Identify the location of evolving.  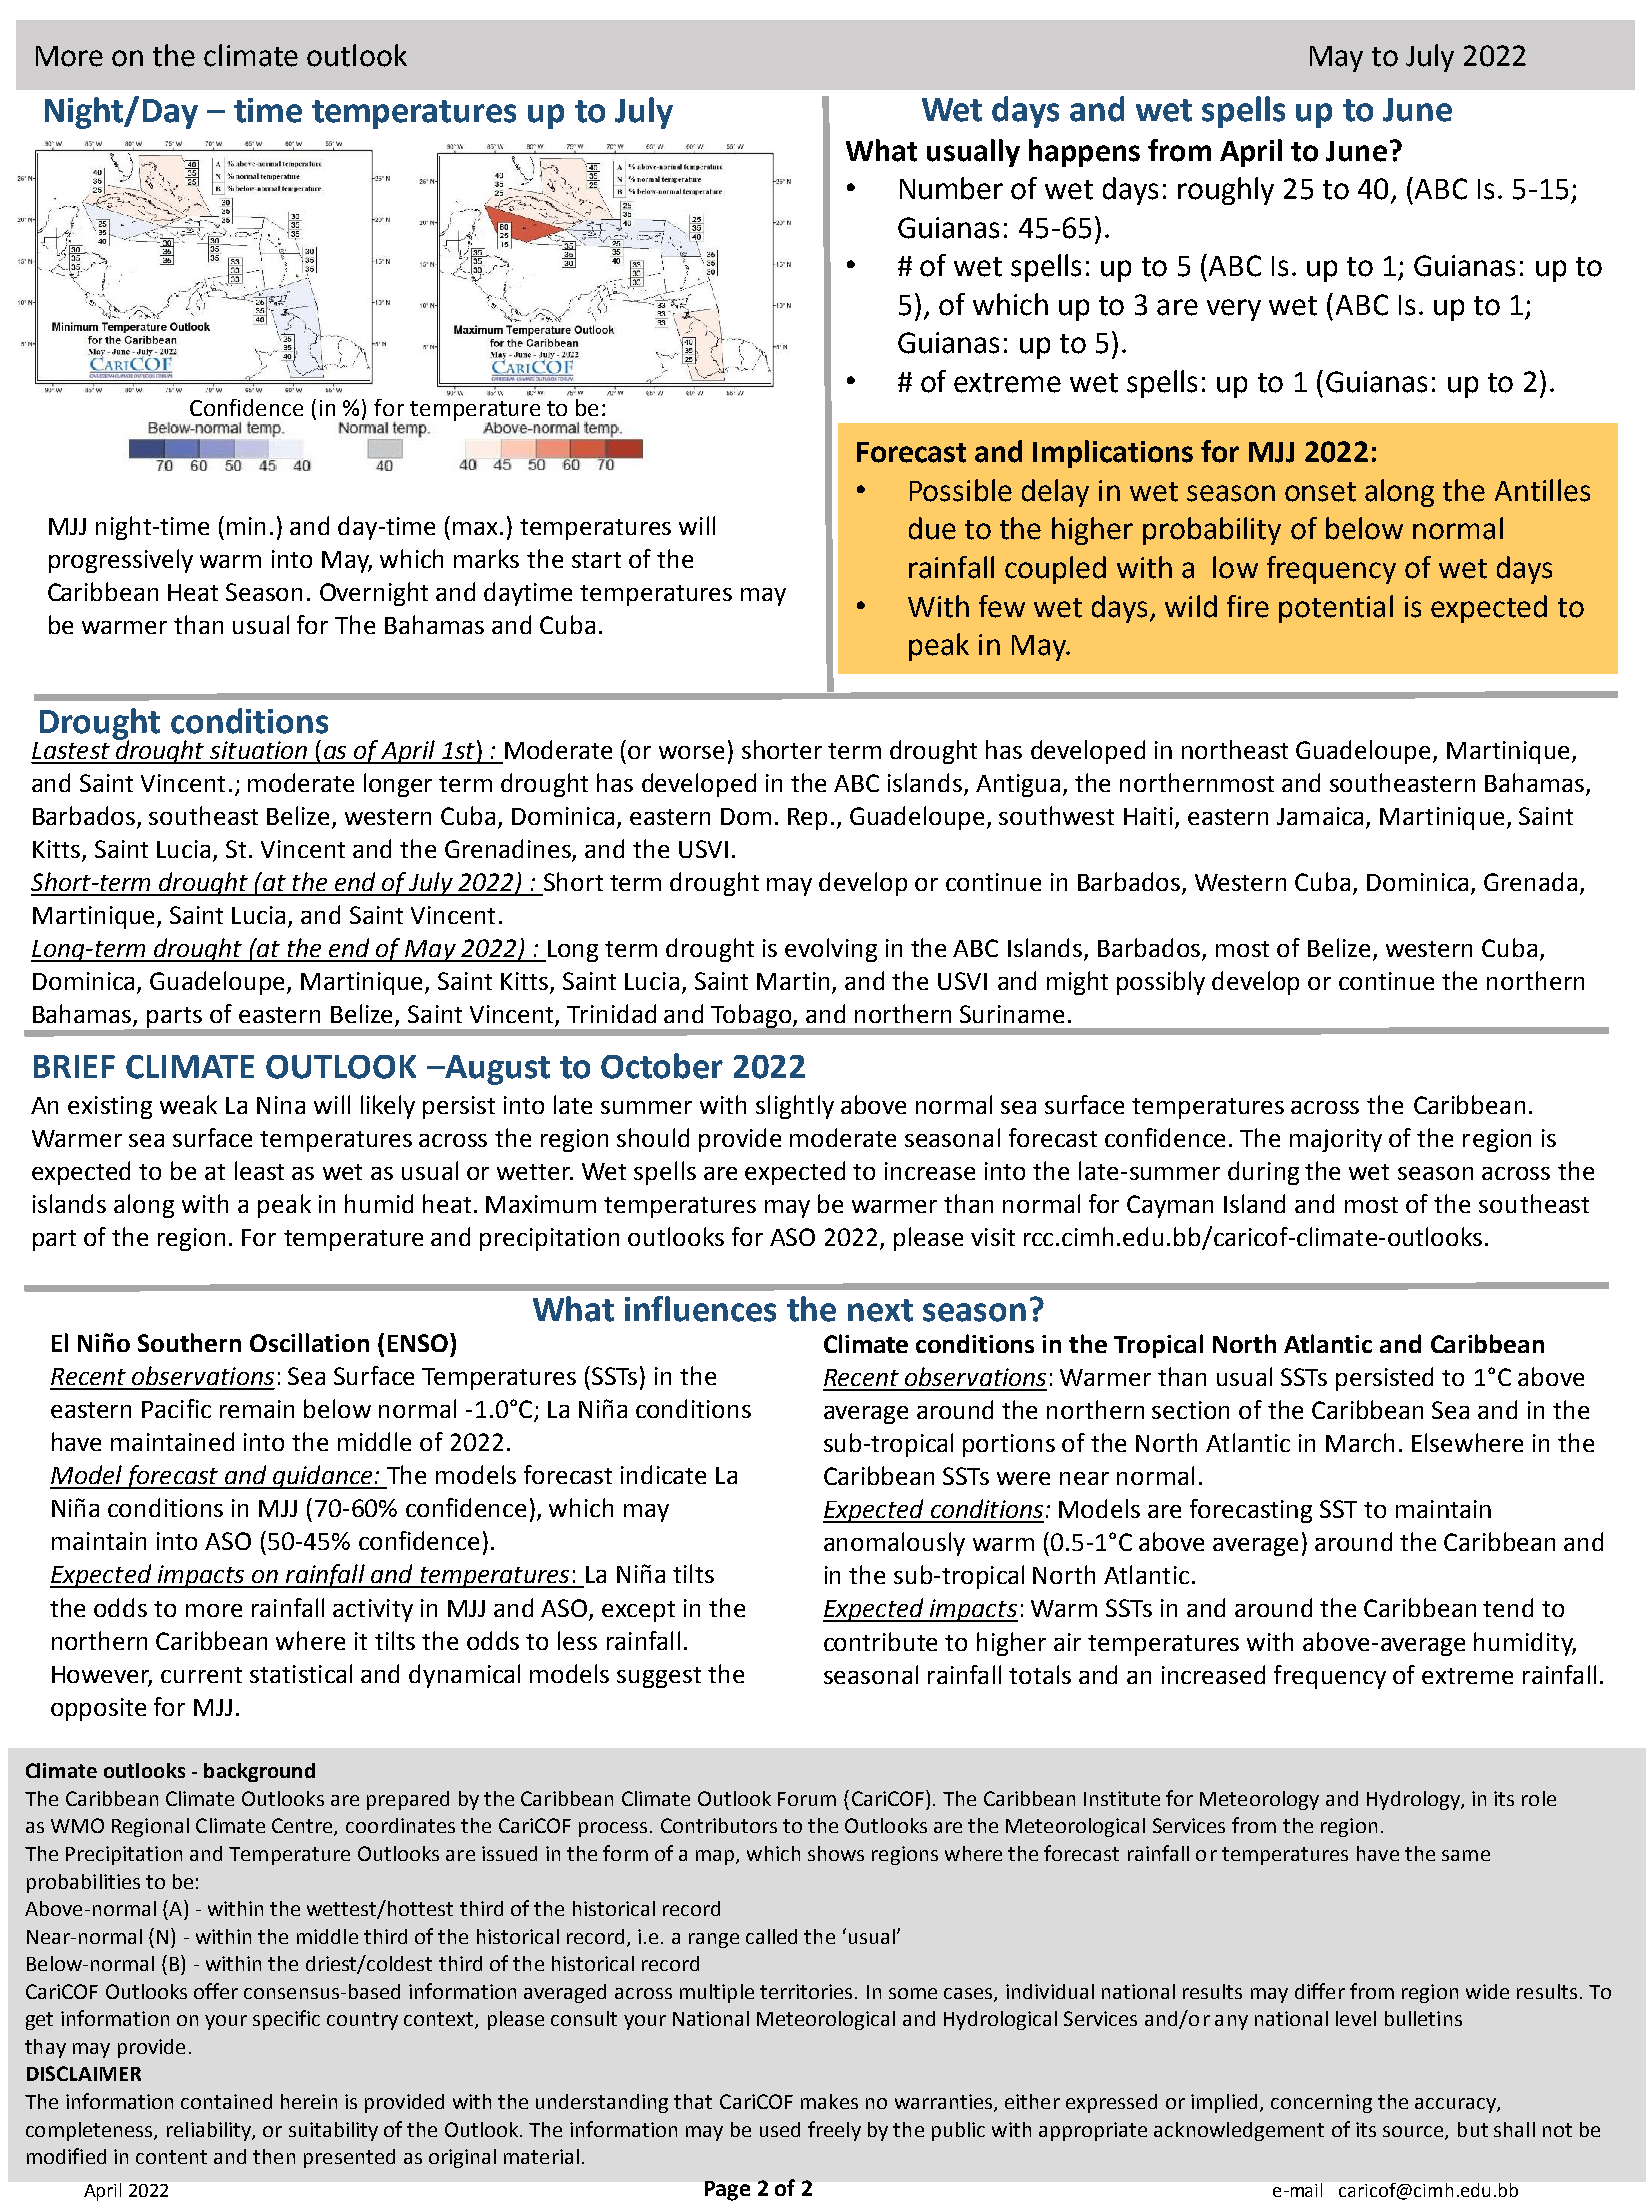
(831, 950).
